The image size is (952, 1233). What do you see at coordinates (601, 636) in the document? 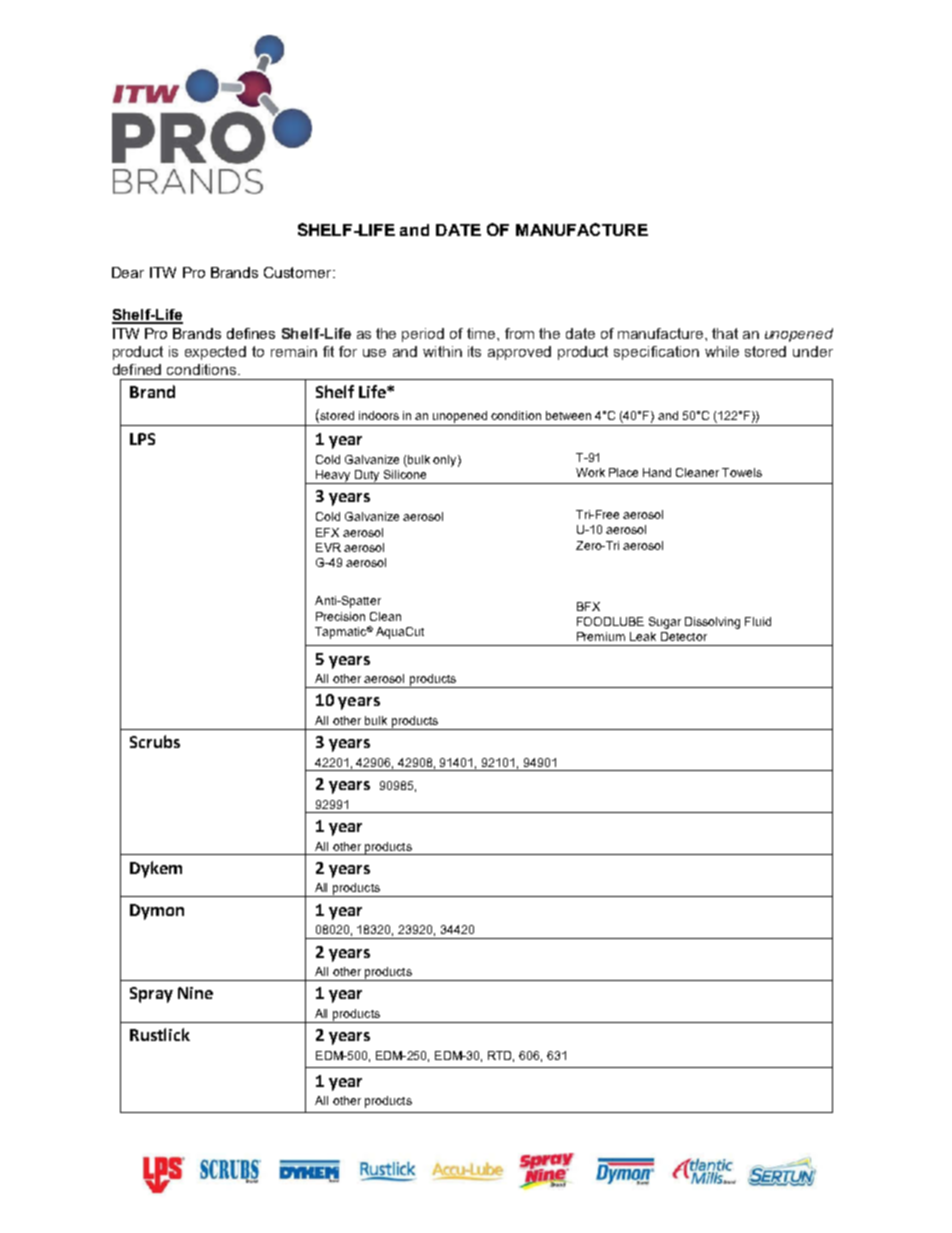
I see `Premium` at bounding box center [601, 636].
